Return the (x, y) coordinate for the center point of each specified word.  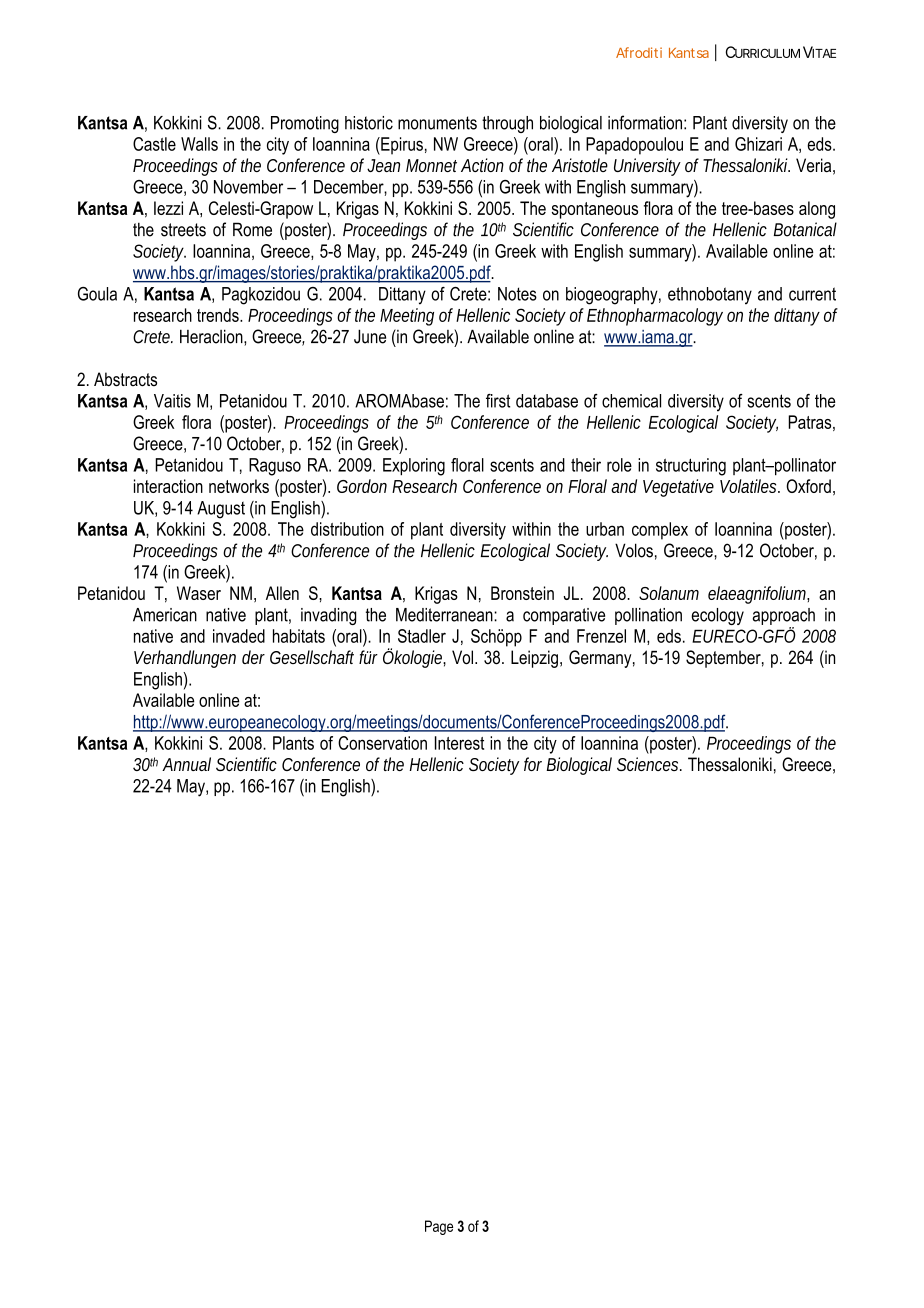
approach (784, 616)
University (647, 167)
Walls (199, 144)
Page (439, 1227)
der (253, 657)
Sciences (649, 764)
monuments (437, 123)
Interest (459, 743)
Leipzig (534, 659)
